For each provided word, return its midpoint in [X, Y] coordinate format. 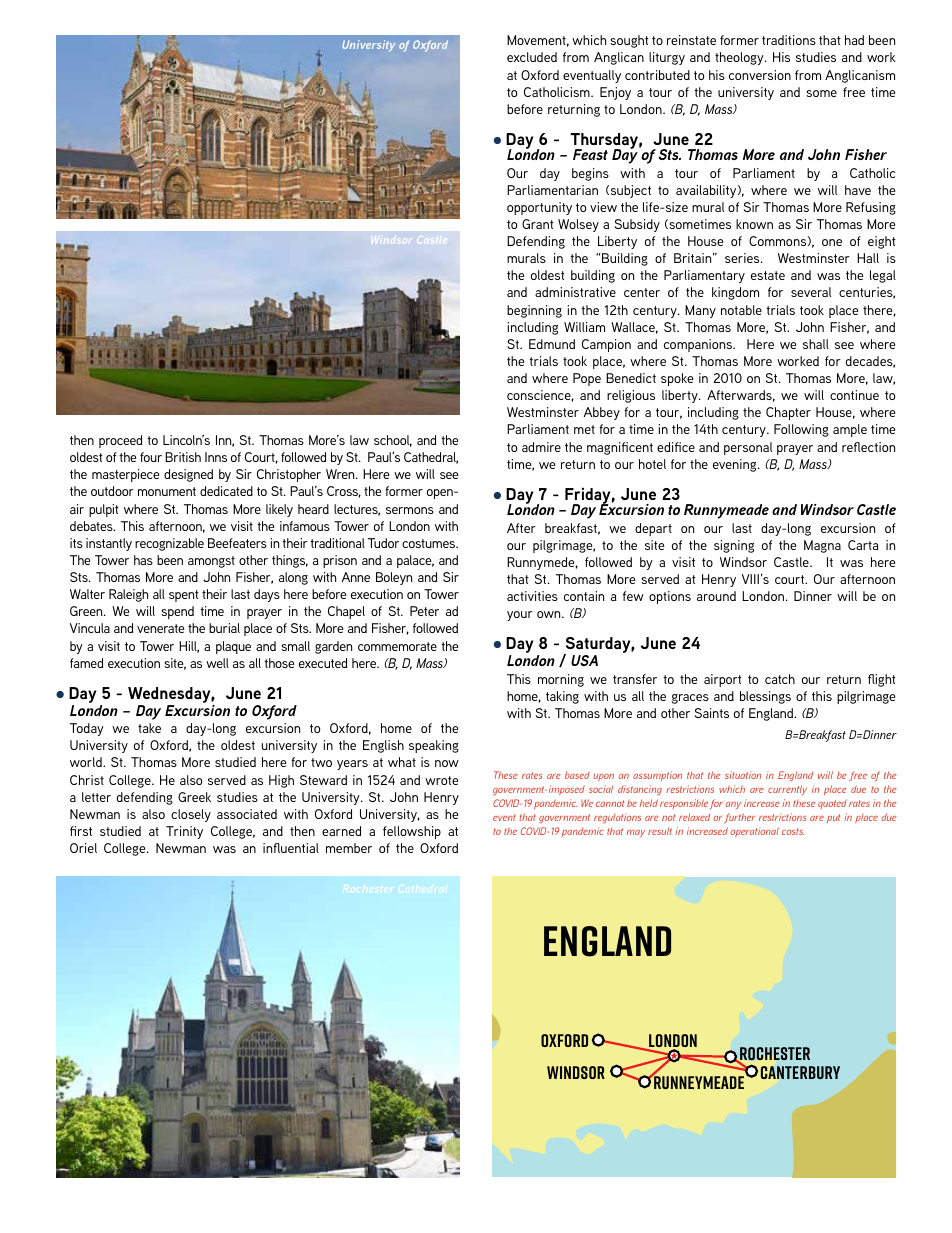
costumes [430, 543]
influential [291, 848]
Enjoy [615, 93]
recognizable [169, 544]
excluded [532, 57]
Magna [822, 546]
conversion [760, 75]
